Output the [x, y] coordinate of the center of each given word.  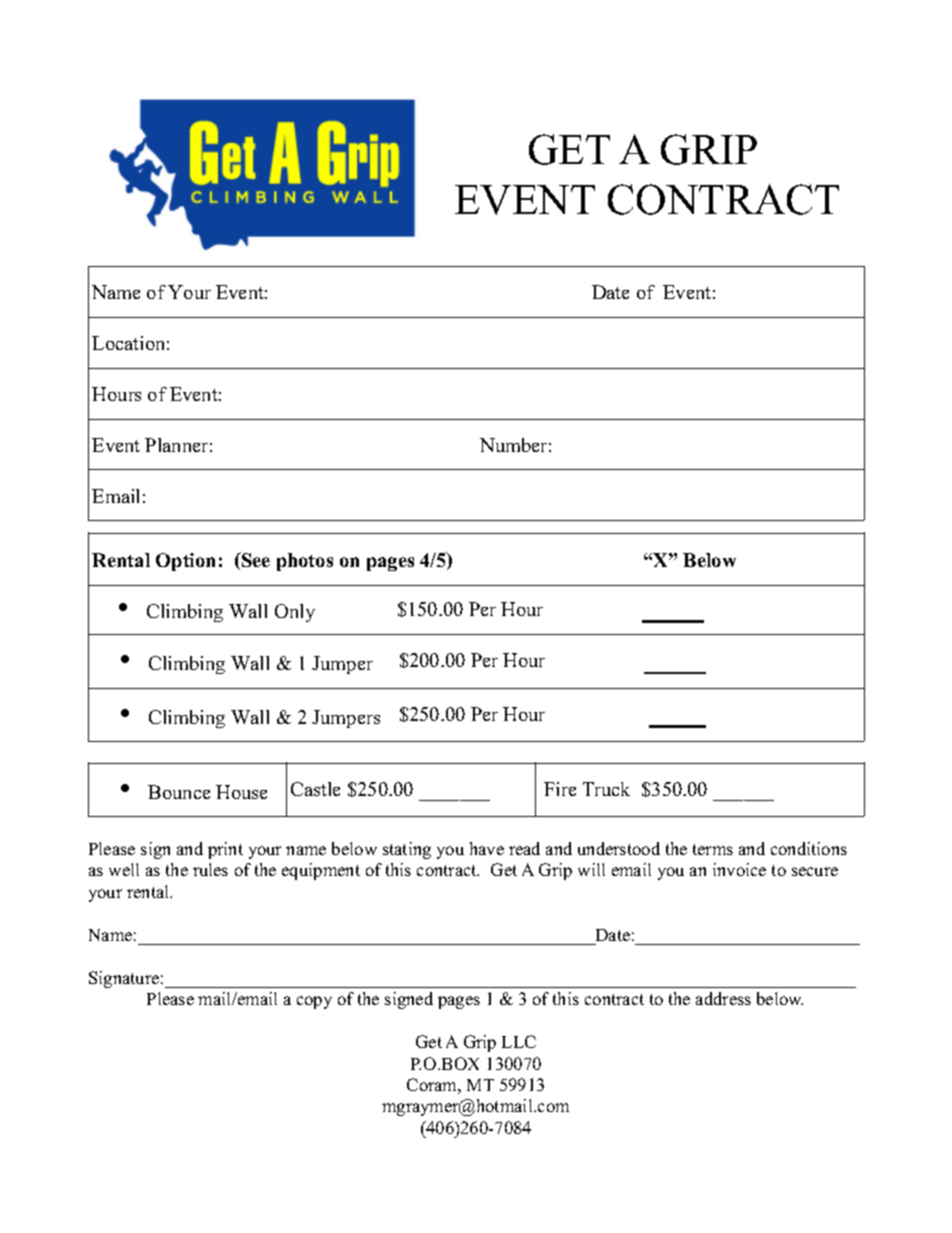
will [591, 869]
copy [314, 1002]
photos [305, 562]
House [241, 792]
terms [713, 849]
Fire [560, 789]
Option [185, 562]
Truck [606, 789]
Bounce [179, 792]
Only [295, 613]
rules [210, 869]
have [487, 848]
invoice [739, 869]
